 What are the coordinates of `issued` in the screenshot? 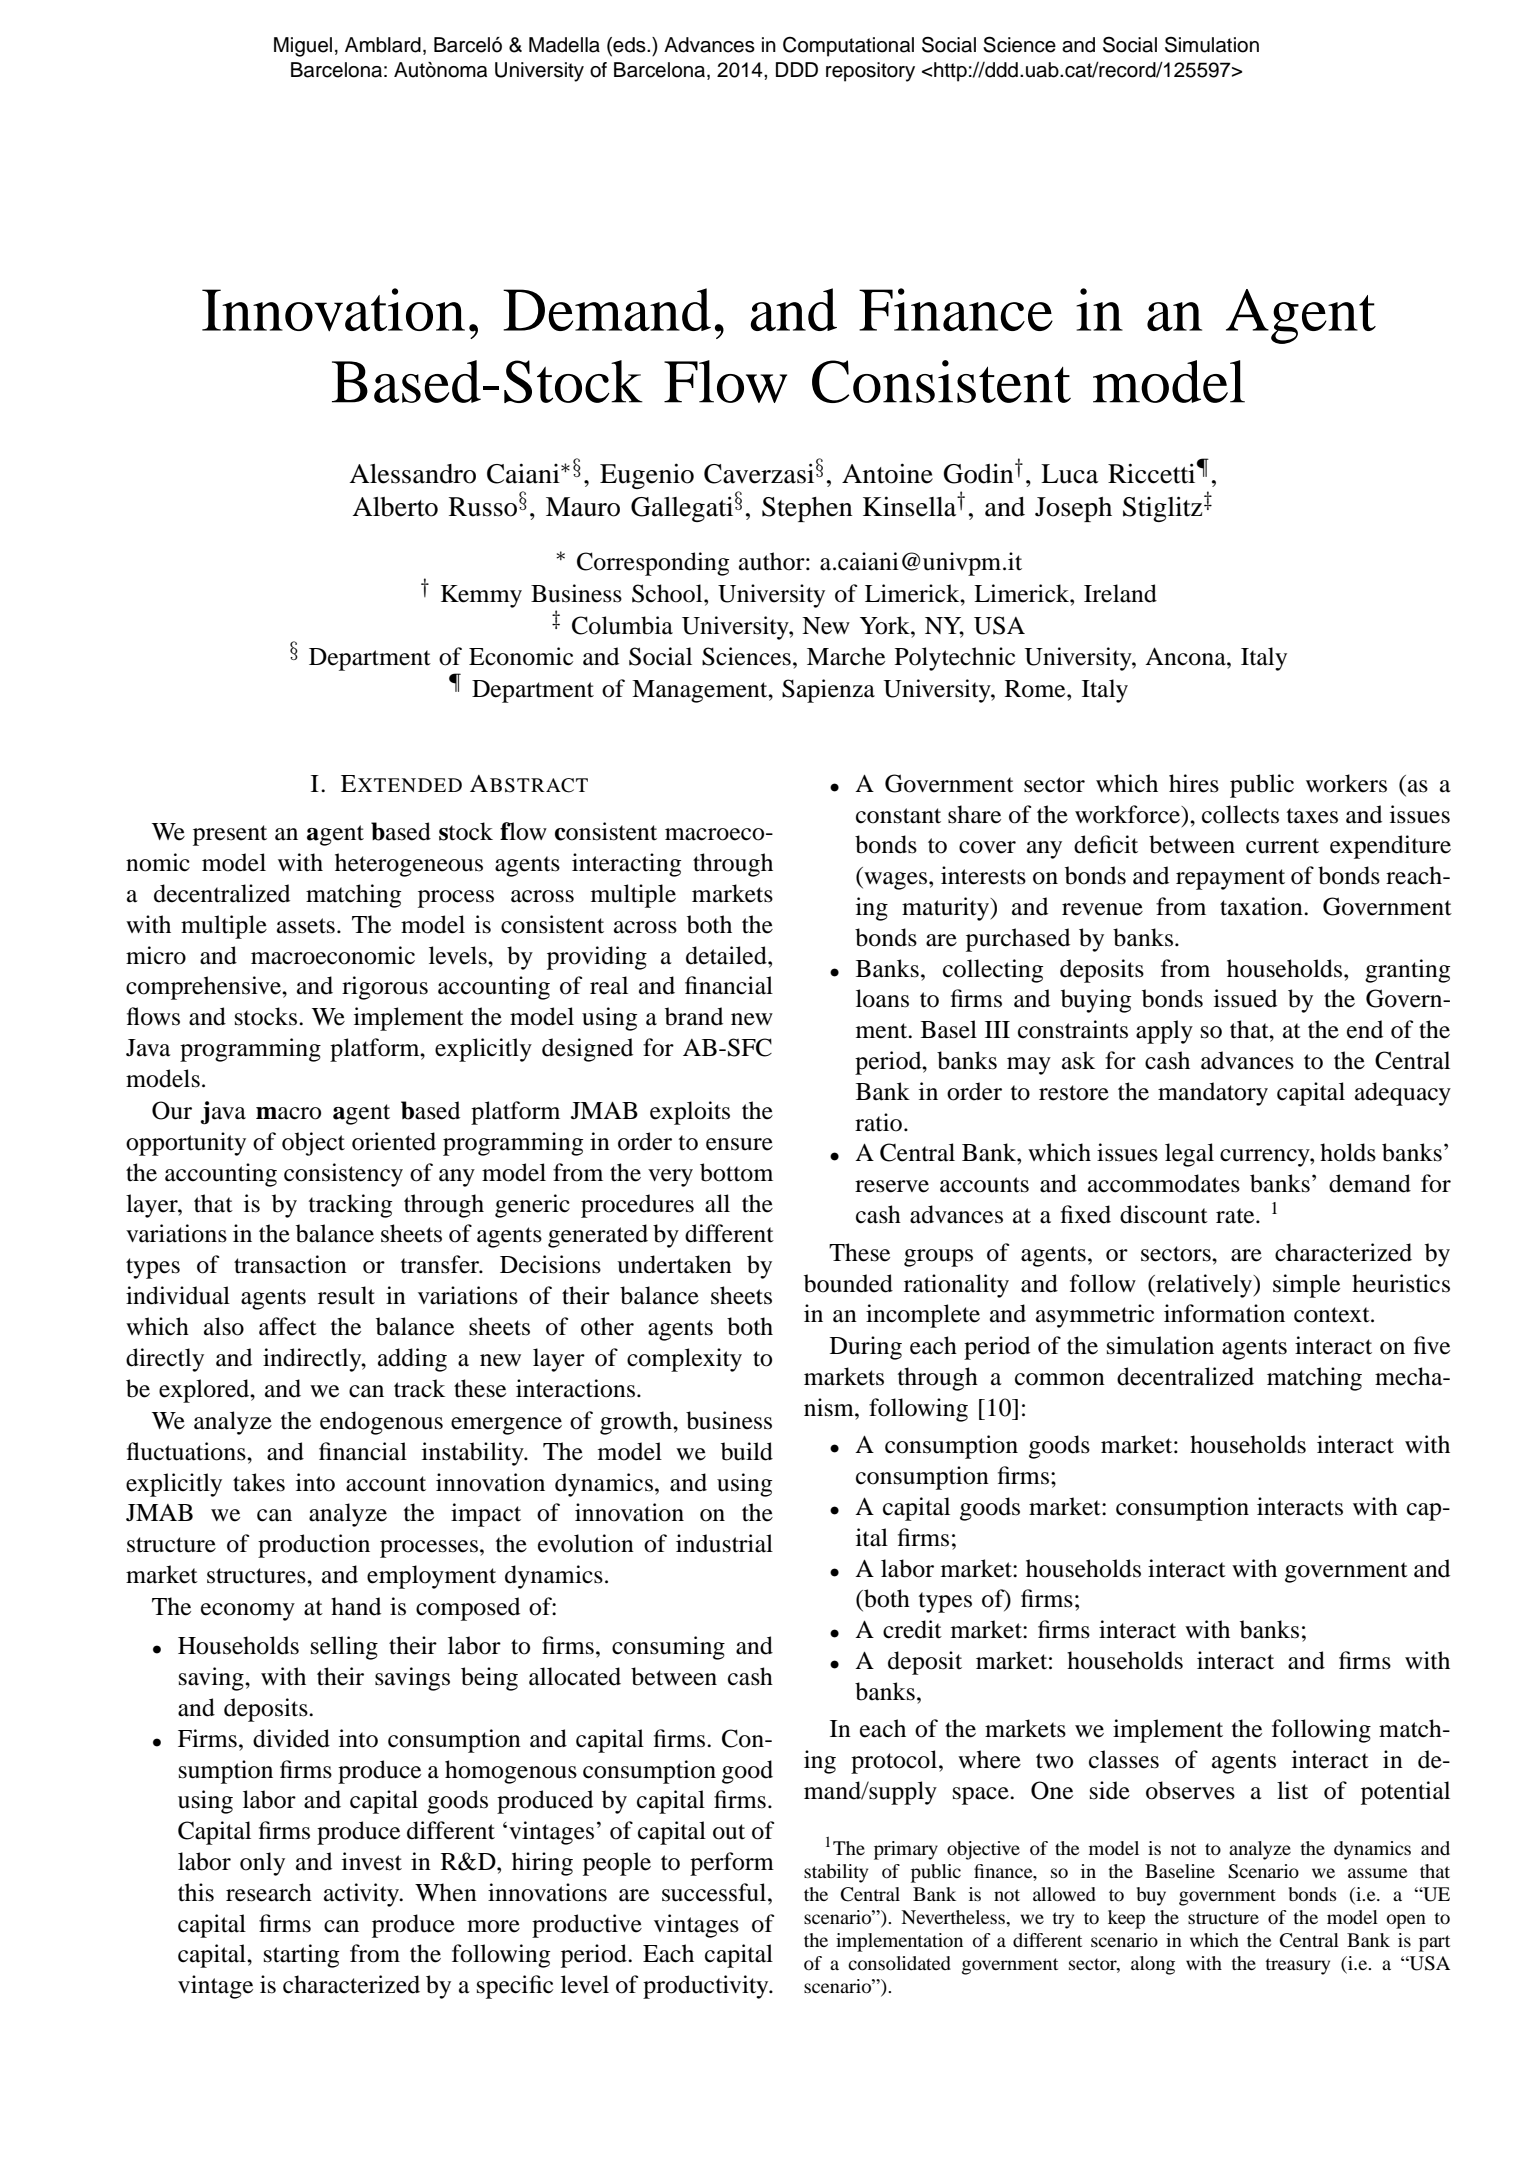 It's located at (1245, 998).
